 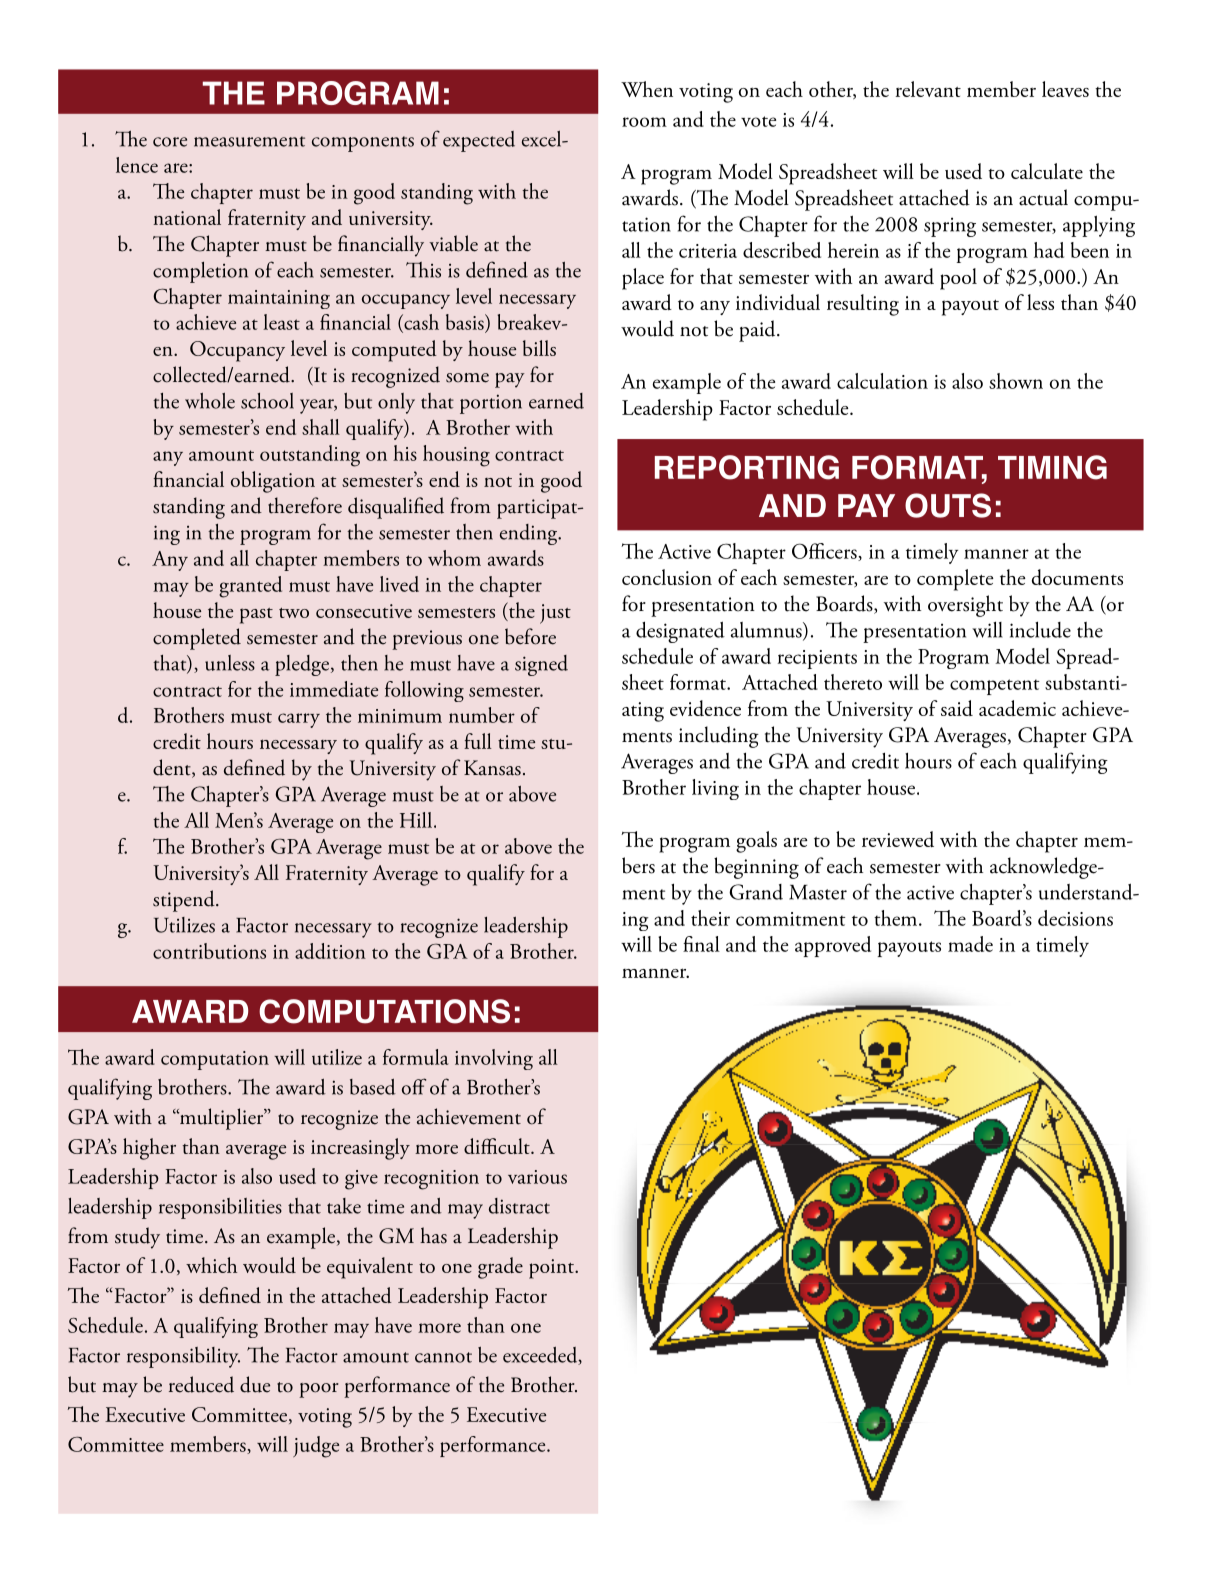 I want to click on made, so click(x=970, y=944).
